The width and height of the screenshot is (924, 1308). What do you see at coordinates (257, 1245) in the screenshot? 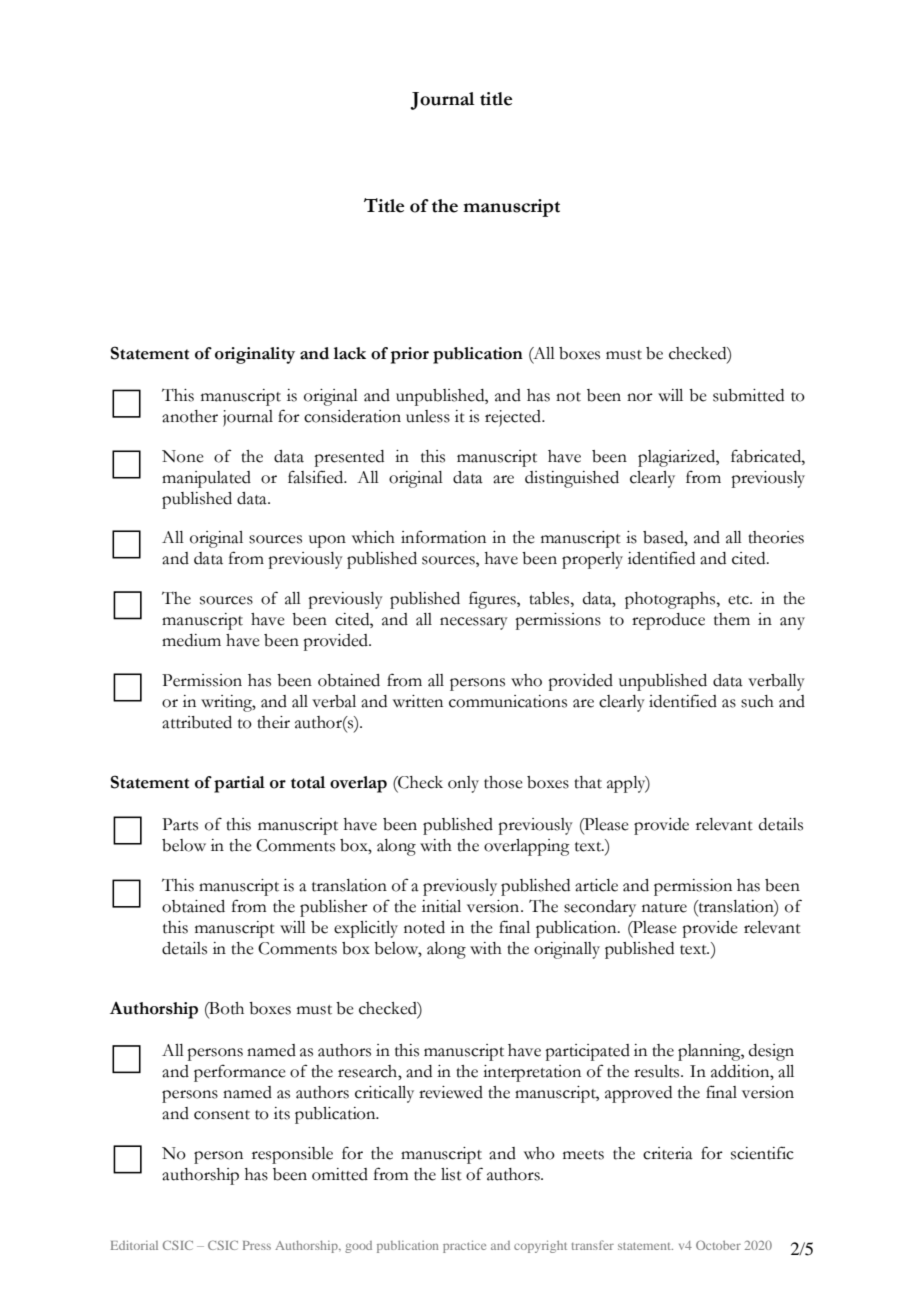
I see `Press` at bounding box center [257, 1245].
